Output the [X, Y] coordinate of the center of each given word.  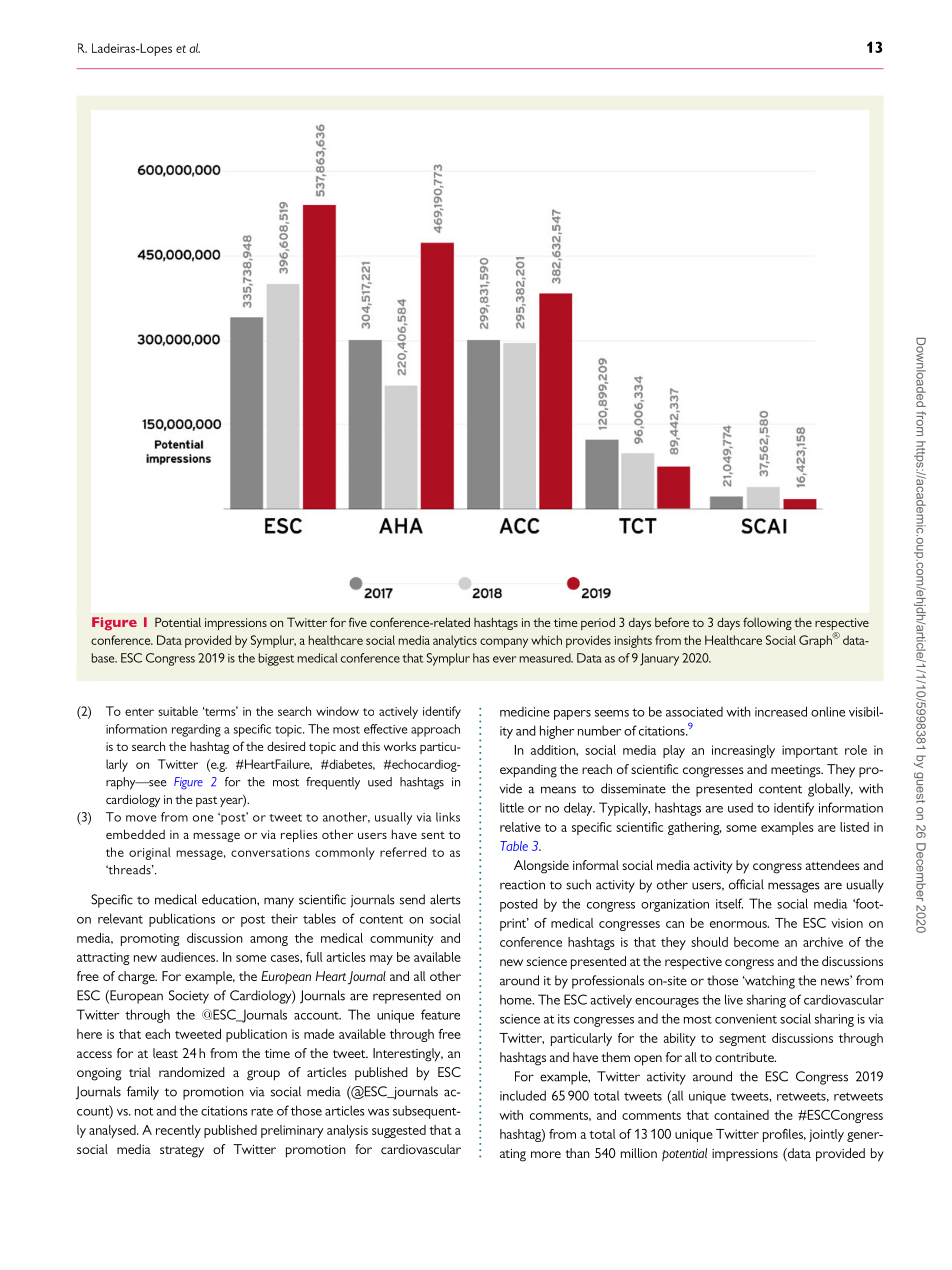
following [767, 623]
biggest [276, 659]
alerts [445, 899]
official [746, 884]
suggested [399, 1131]
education [230, 899]
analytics [455, 641]
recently [178, 1131]
